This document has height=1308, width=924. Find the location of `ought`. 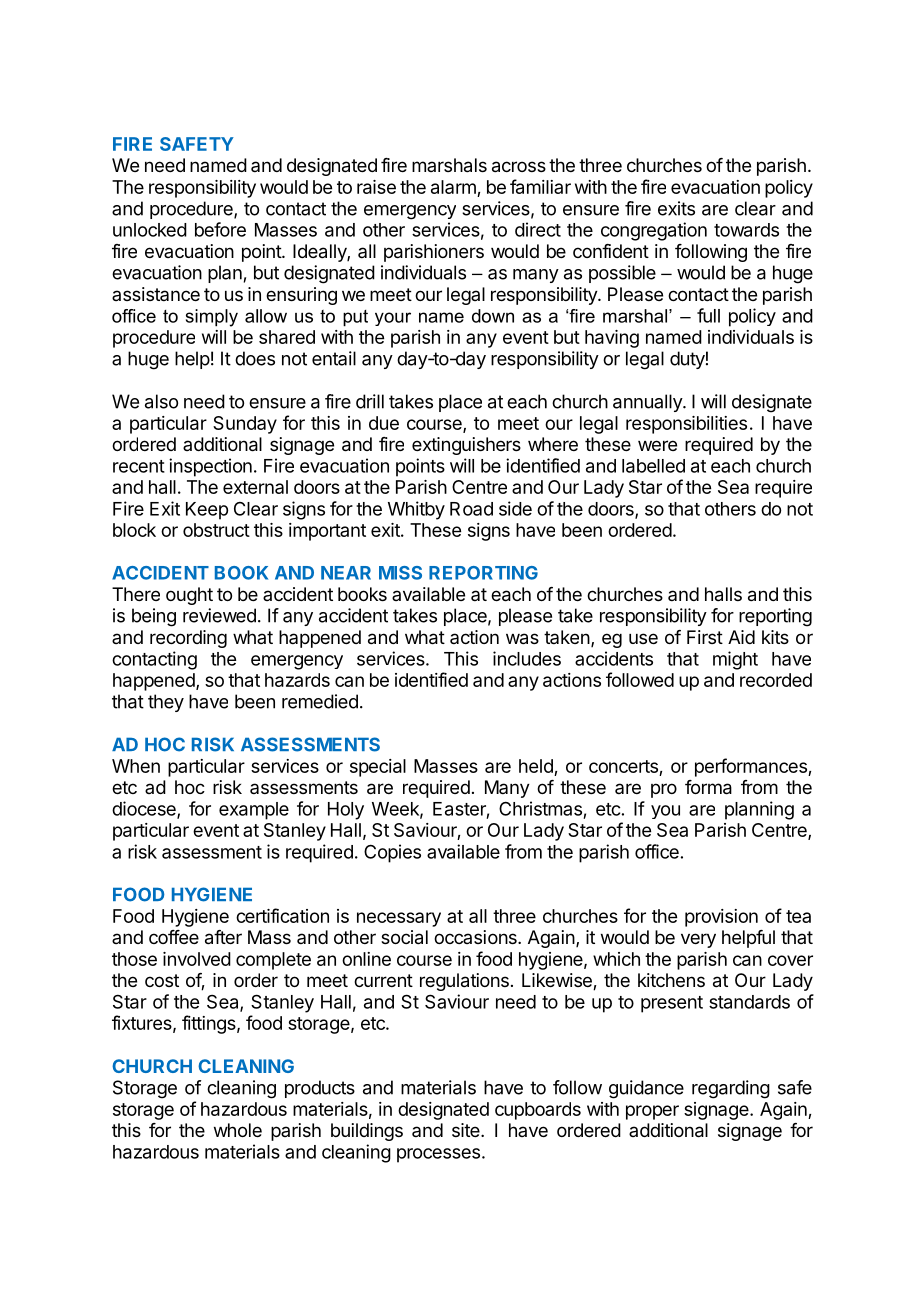

ought is located at coordinates (189, 596).
